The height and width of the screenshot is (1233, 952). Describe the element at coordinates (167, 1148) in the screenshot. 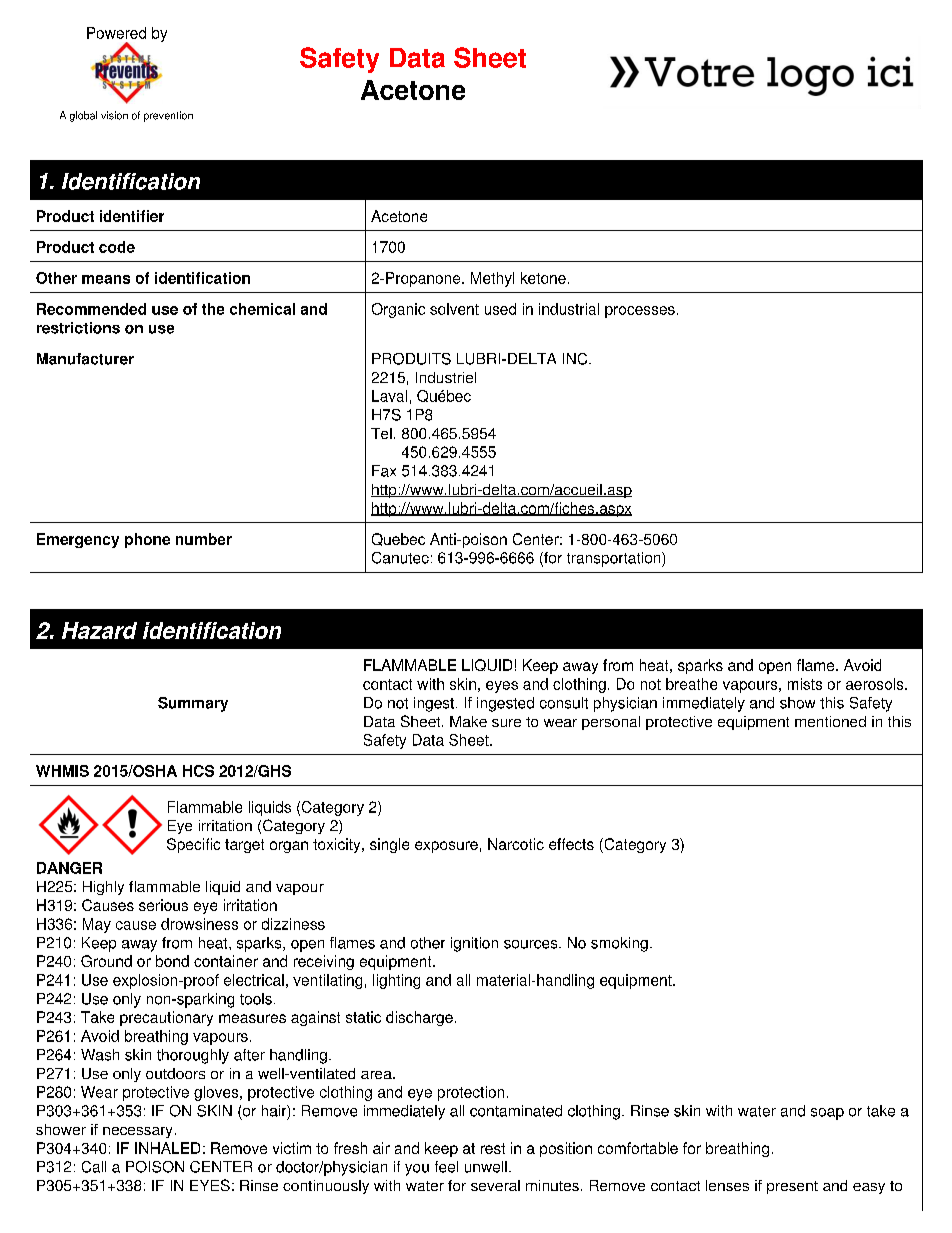

I see `INHALED` at that location.
